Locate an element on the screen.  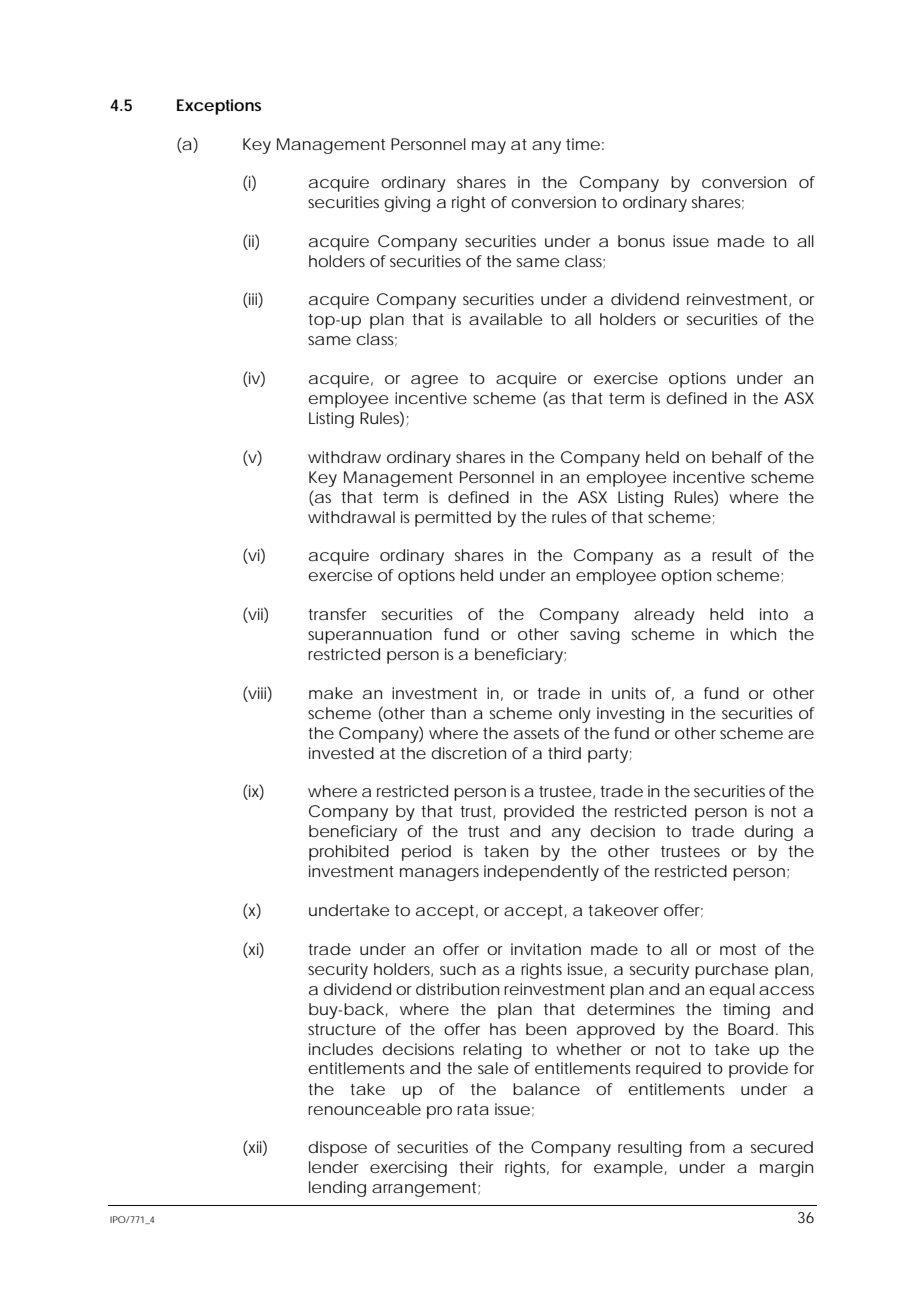
managers is located at coordinates (439, 874).
